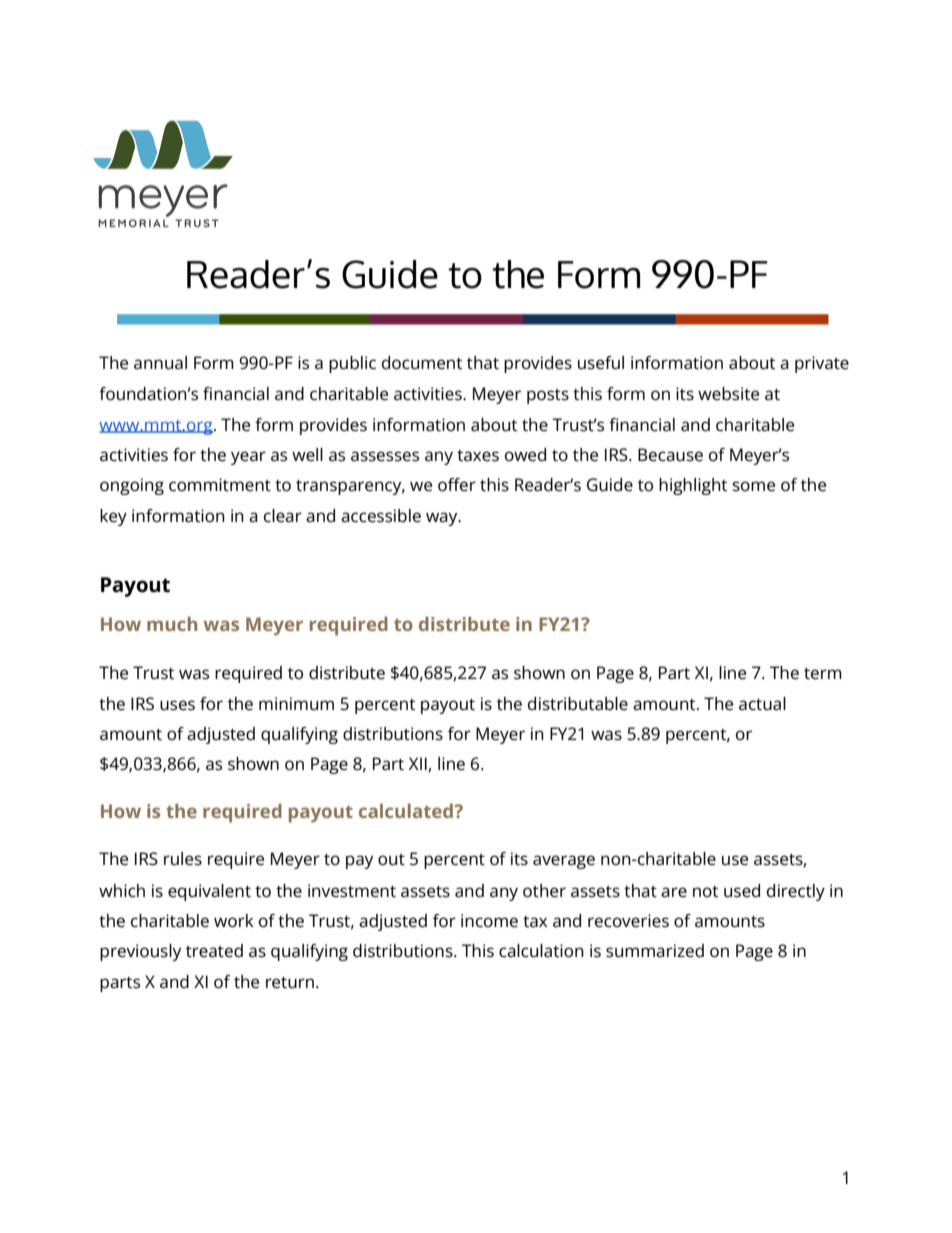 This document has height=1233, width=952. Describe the element at coordinates (160, 363) in the document. I see `annual` at that location.
